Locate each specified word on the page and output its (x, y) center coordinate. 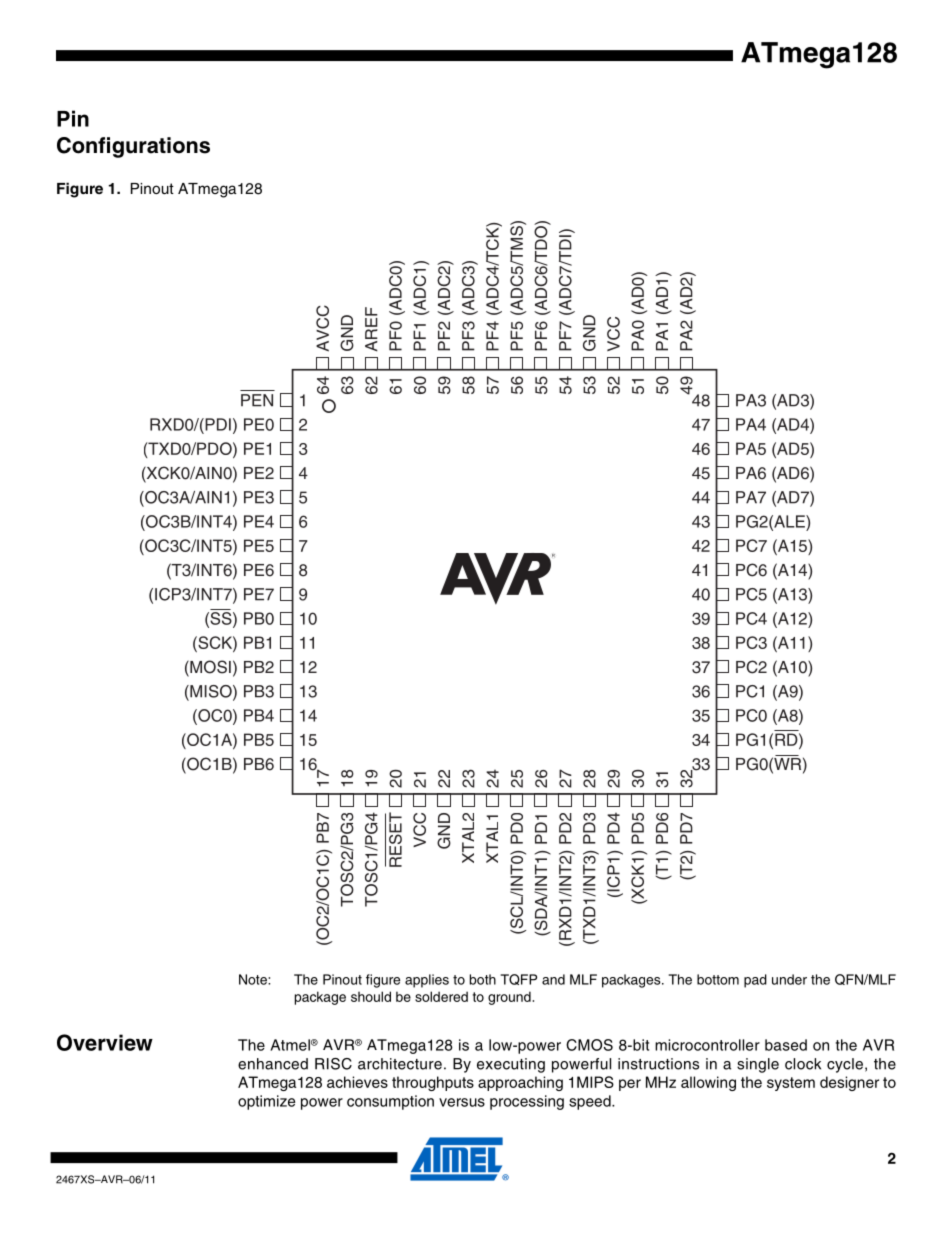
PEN (257, 400)
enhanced (273, 1064)
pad (755, 981)
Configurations (133, 147)
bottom (718, 979)
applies (427, 981)
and (553, 979)
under (789, 979)
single (758, 1065)
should (371, 996)
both (483, 979)
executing (511, 1065)
